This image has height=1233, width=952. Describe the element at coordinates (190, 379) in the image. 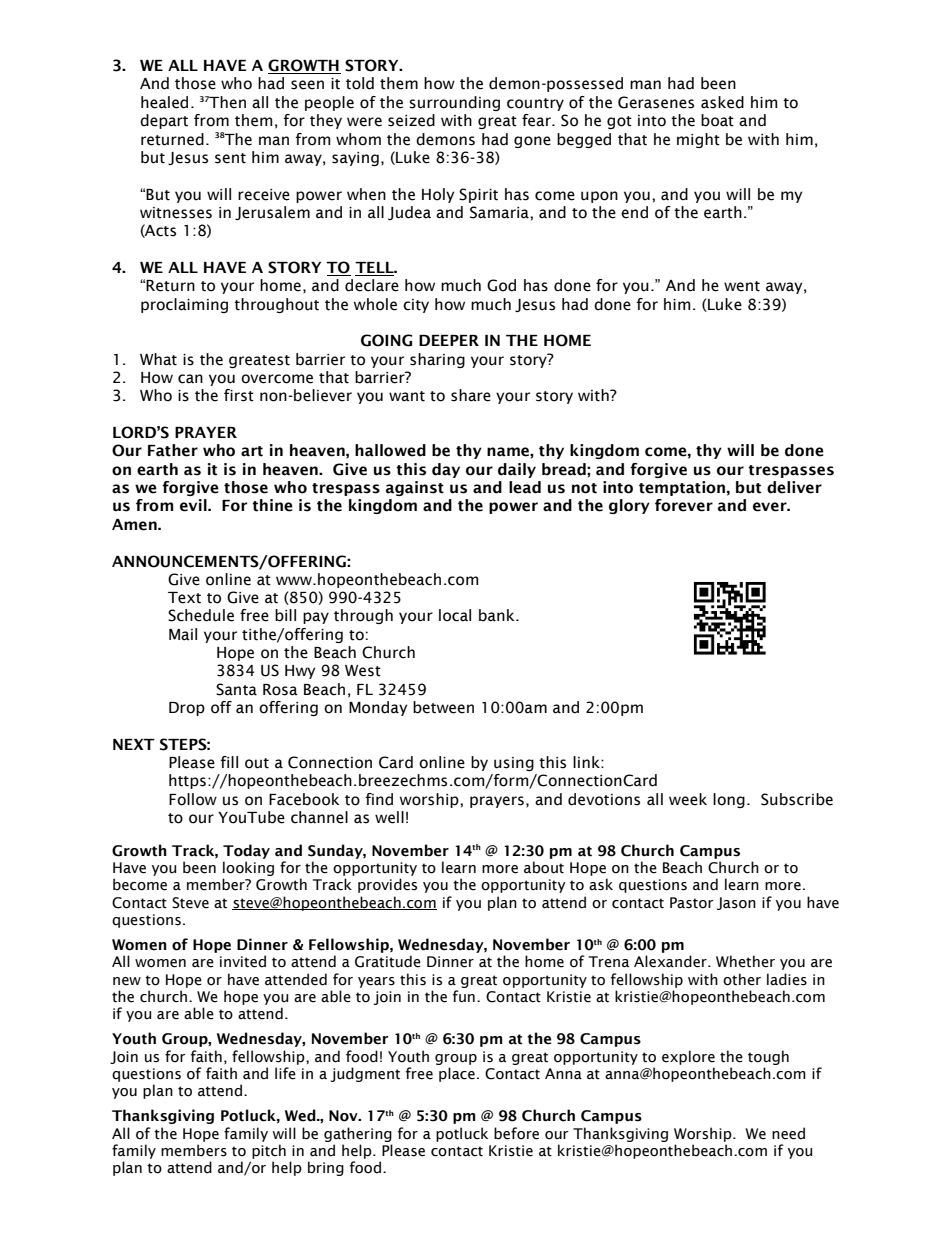

I see `can` at that location.
